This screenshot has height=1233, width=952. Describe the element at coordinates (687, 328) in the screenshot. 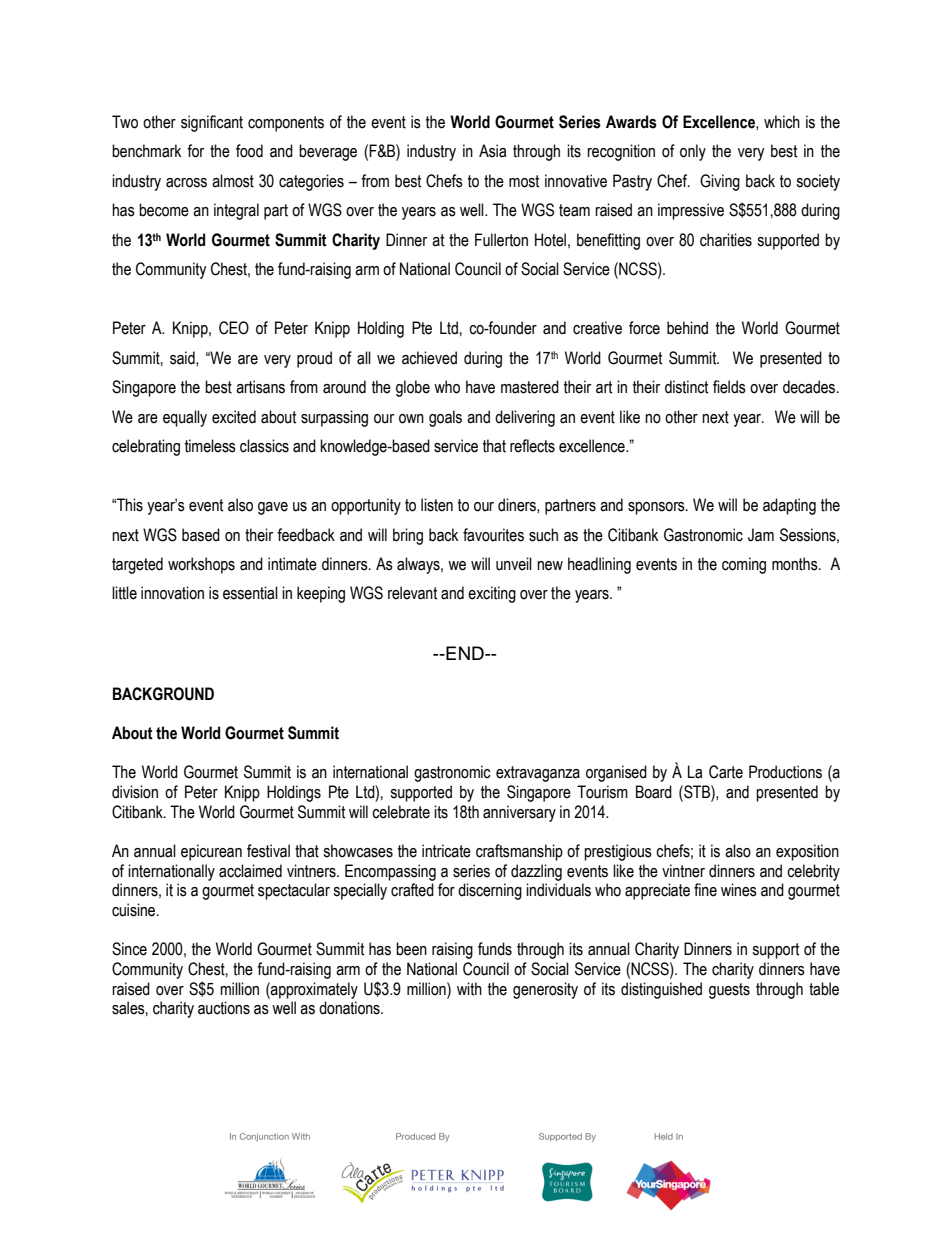

I see `behind` at that location.
